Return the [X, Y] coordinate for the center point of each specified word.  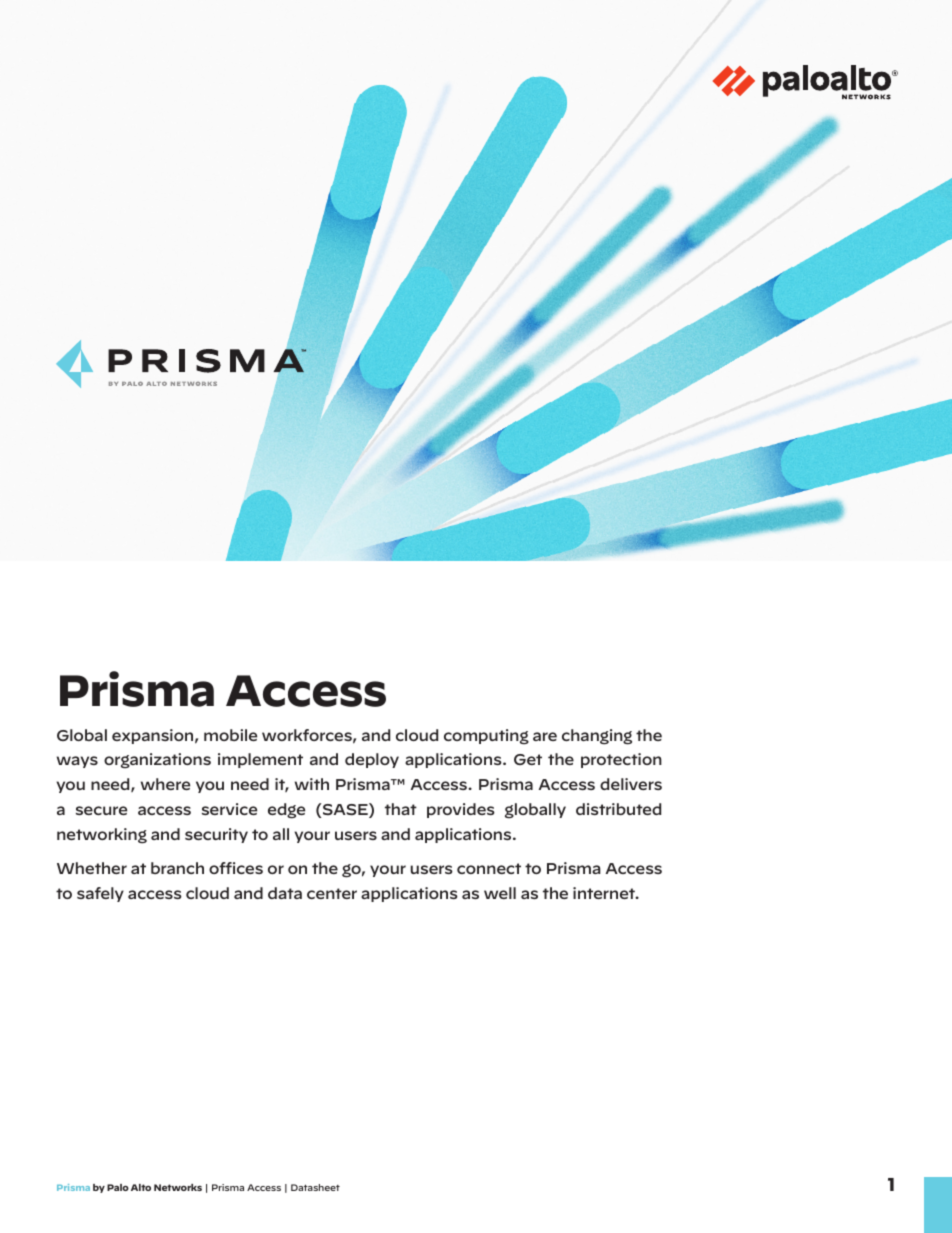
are [545, 736]
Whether [92, 868]
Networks [178, 1187]
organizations [157, 761]
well [500, 893]
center [332, 893]
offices [236, 868]
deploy [372, 760]
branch [177, 868]
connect [489, 868]
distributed [618, 809]
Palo [118, 1187]
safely [100, 894]
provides [461, 810]
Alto [141, 1187]
